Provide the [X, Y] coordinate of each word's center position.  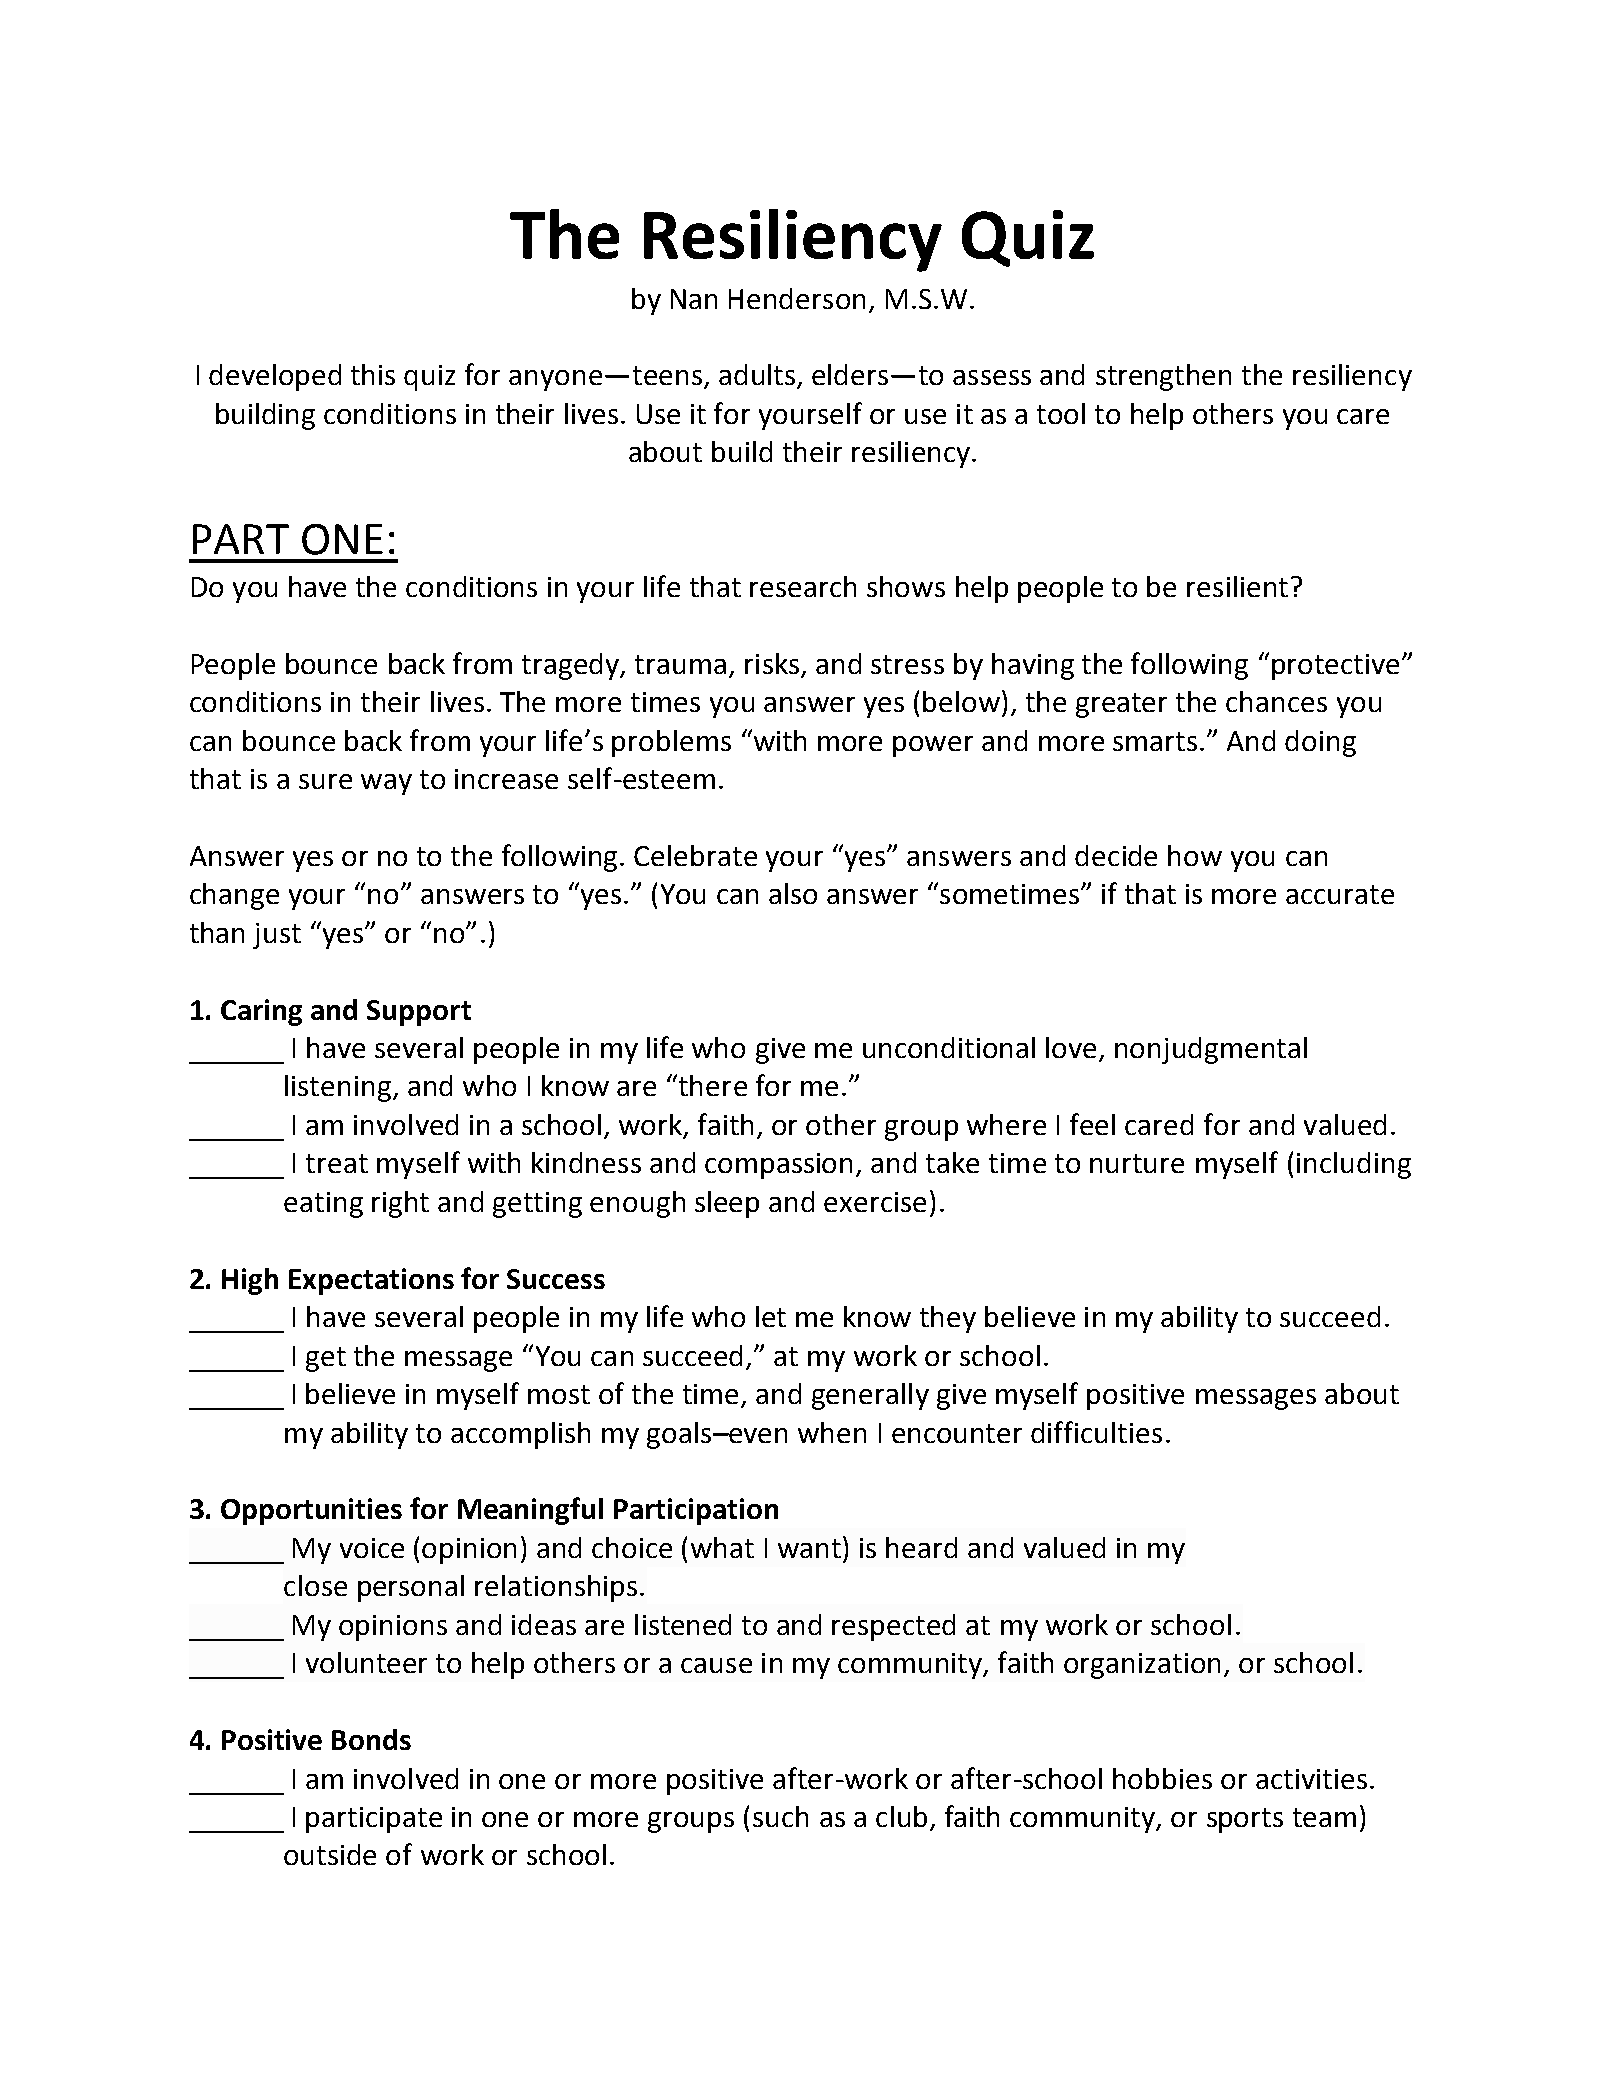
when [832, 1432]
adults [757, 374]
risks [772, 663]
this [373, 374]
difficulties [1096, 1432]
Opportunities [311, 1511]
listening [338, 1088]
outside [330, 1854]
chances [1276, 701]
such [780, 1816]
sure [325, 781]
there [713, 1085]
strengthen [1163, 377]
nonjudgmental [1211, 1050]
